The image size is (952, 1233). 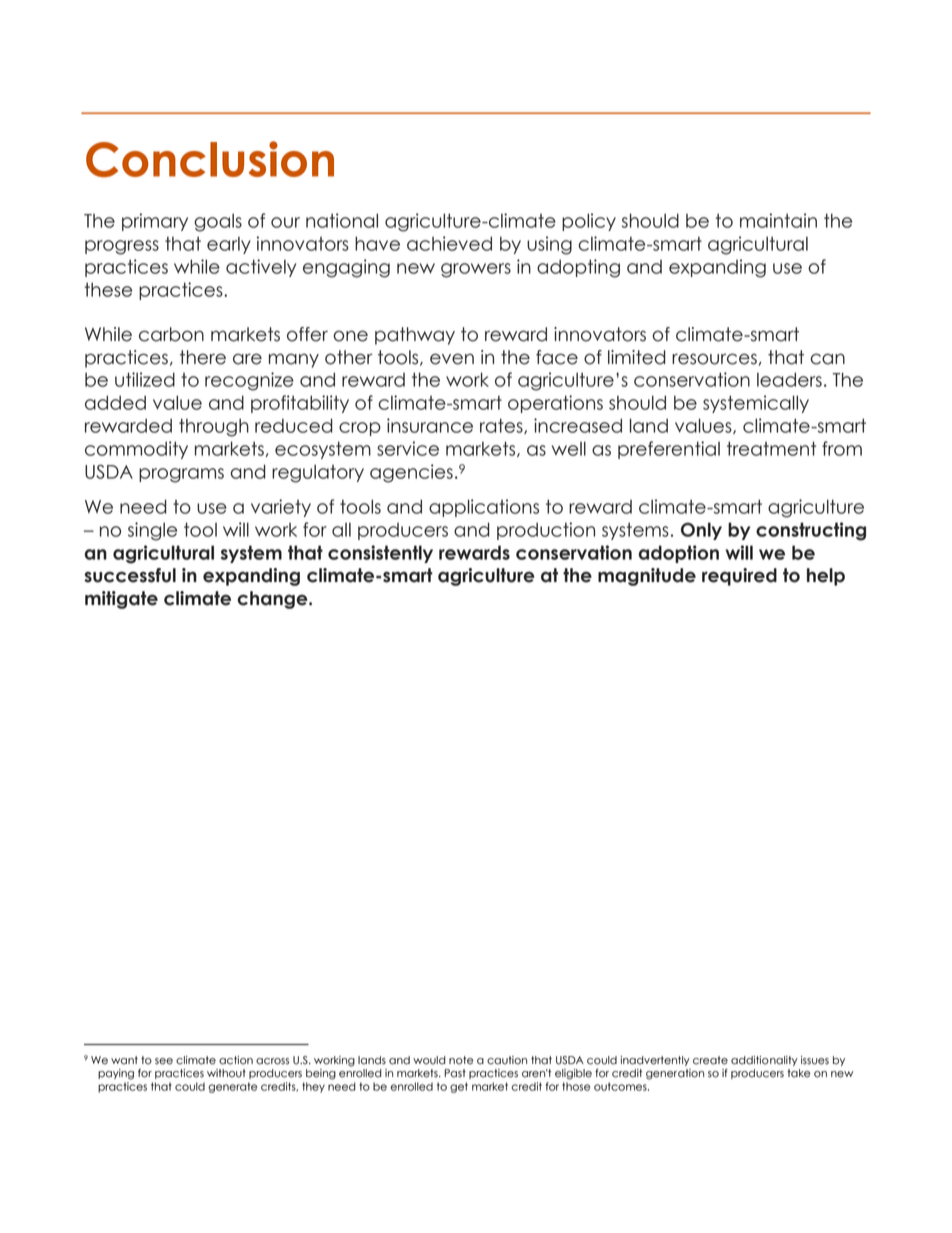 I want to click on required, so click(x=739, y=577).
